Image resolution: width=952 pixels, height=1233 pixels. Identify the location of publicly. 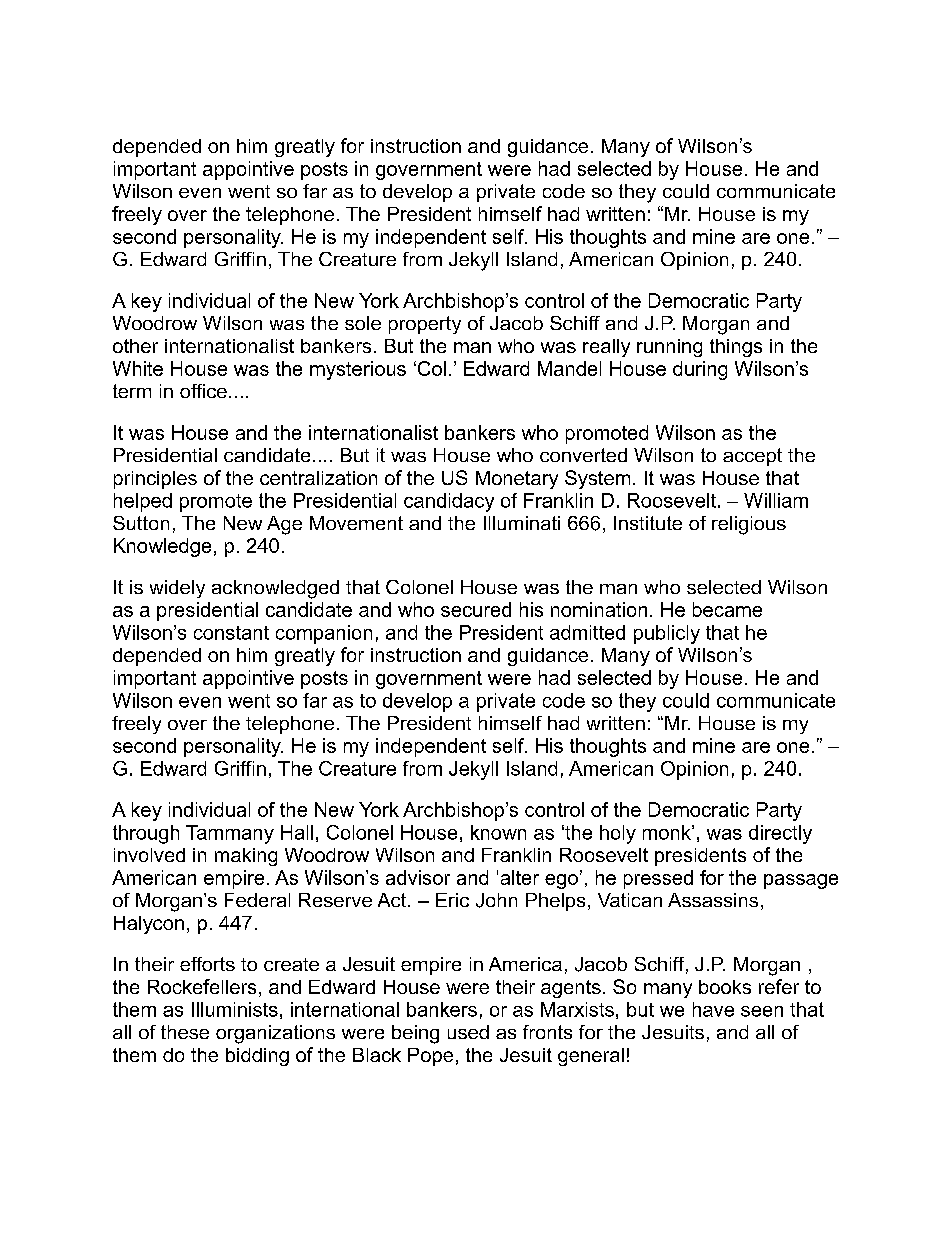
(667, 634).
